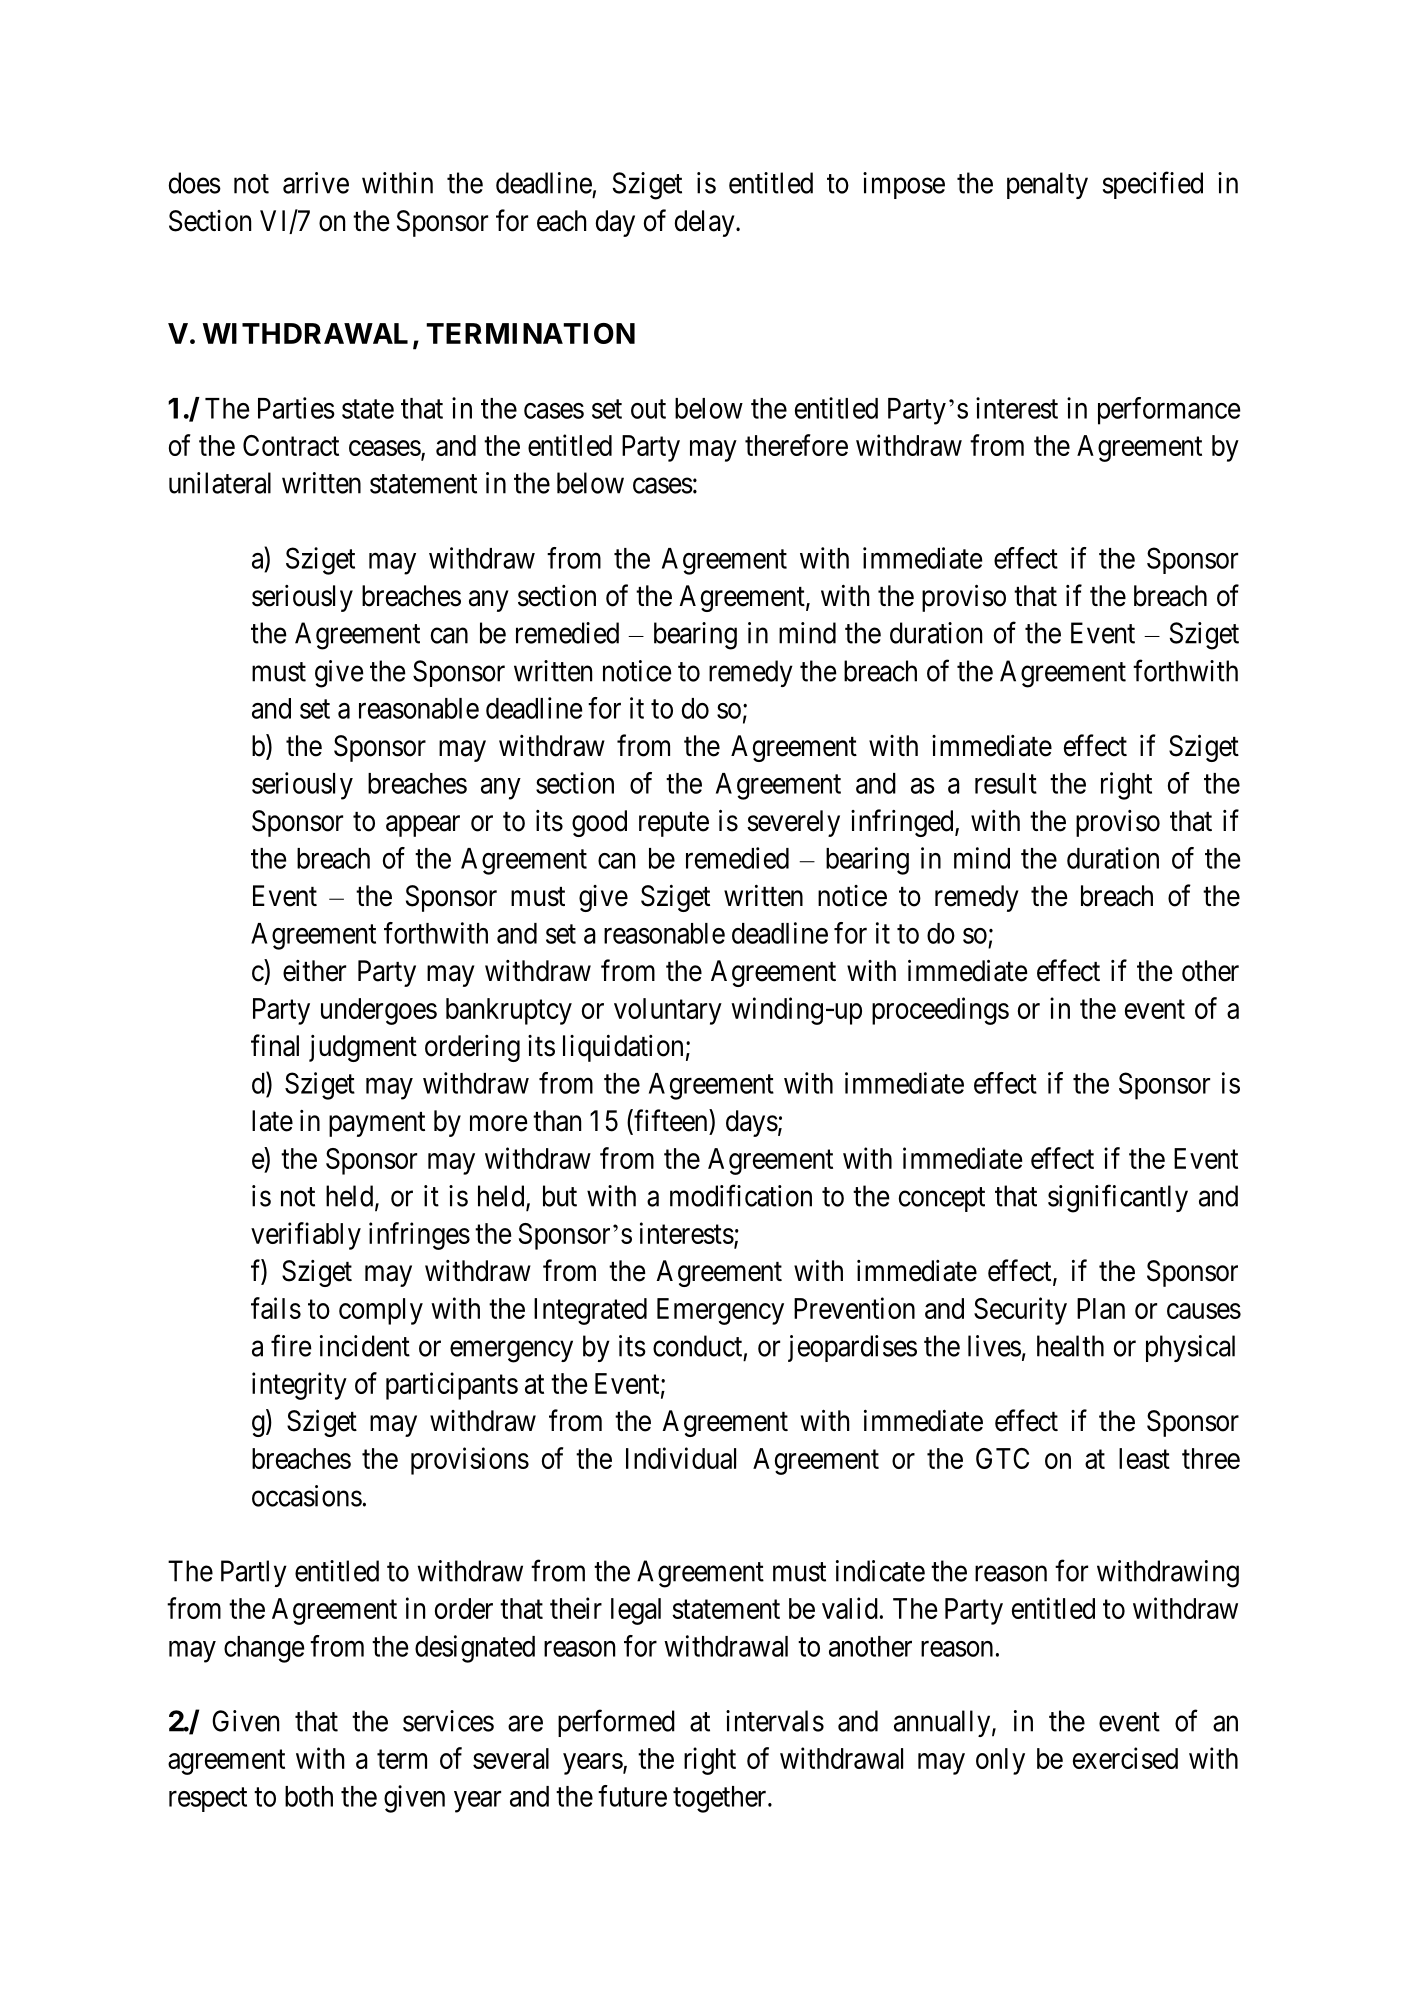 The width and height of the document is (1407, 1990). Describe the element at coordinates (681, 1458) in the document. I see `Individual` at that location.
